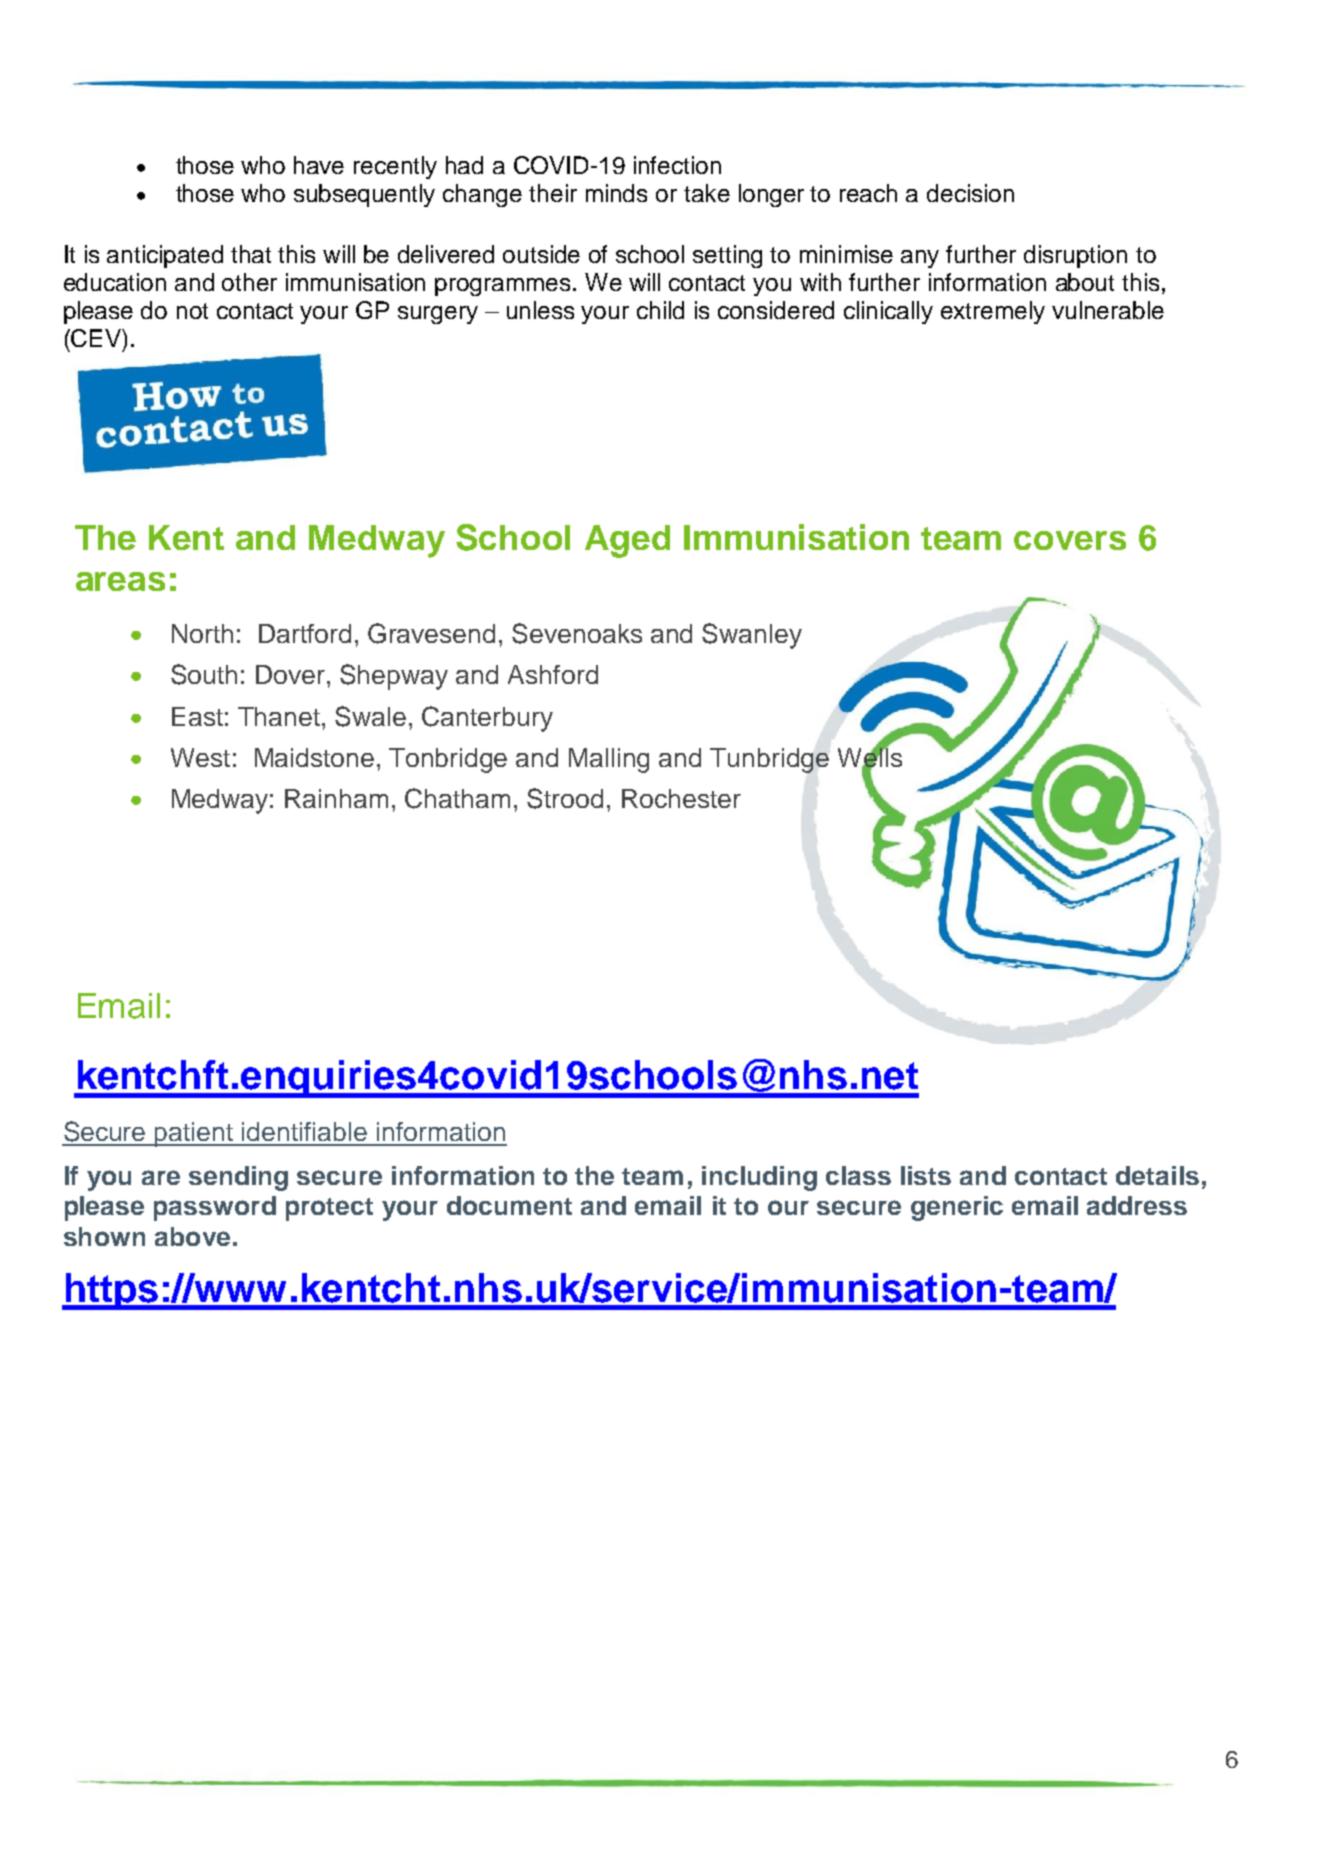 The height and width of the screenshot is (1863, 1317). What do you see at coordinates (509, 1205) in the screenshot?
I see `document` at bounding box center [509, 1205].
